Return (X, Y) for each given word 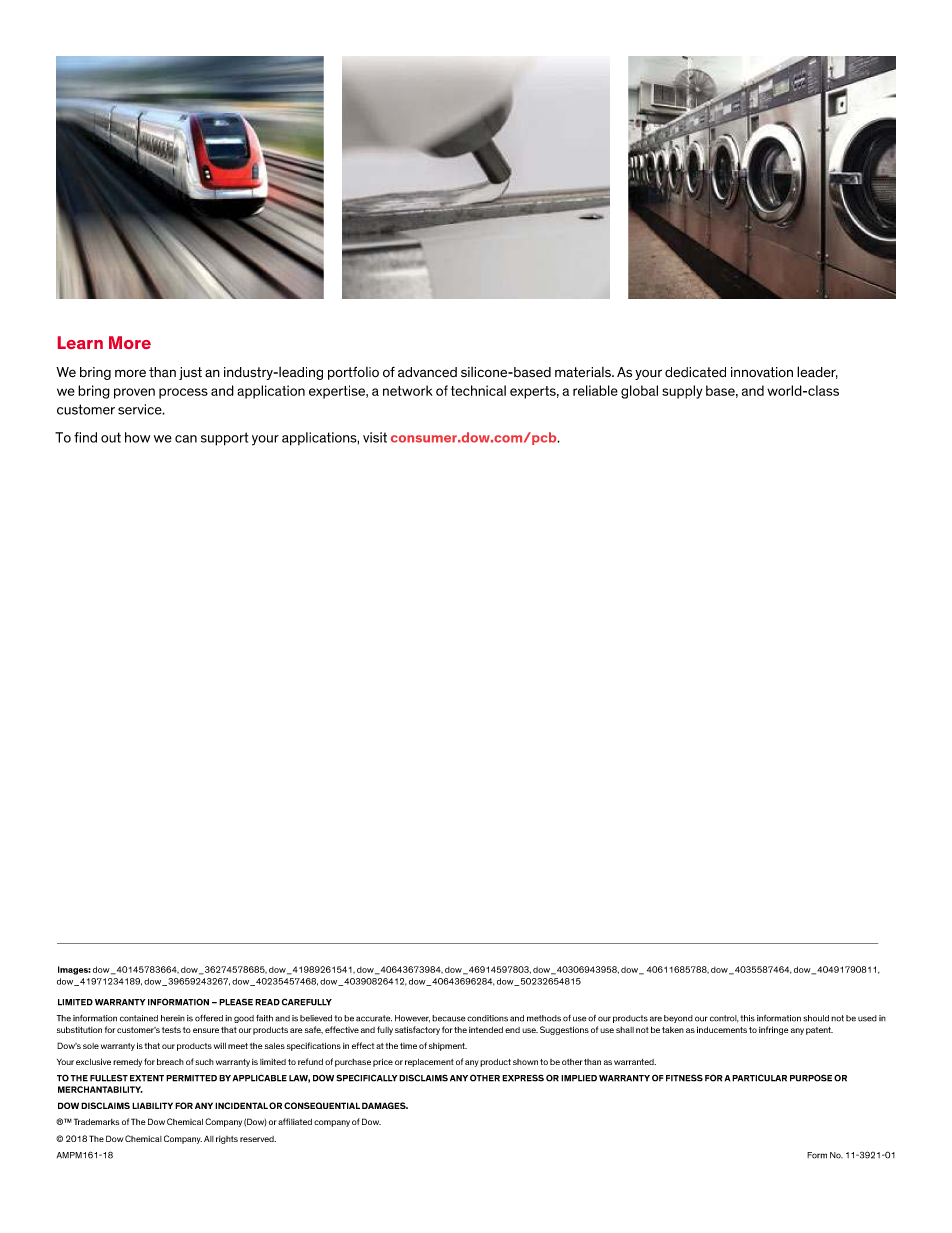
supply (682, 392)
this (747, 1018)
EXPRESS (523, 1078)
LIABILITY (152, 1105)
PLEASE (236, 1002)
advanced (427, 372)
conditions (487, 1018)
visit (375, 437)
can (186, 439)
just (190, 373)
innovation (762, 372)
